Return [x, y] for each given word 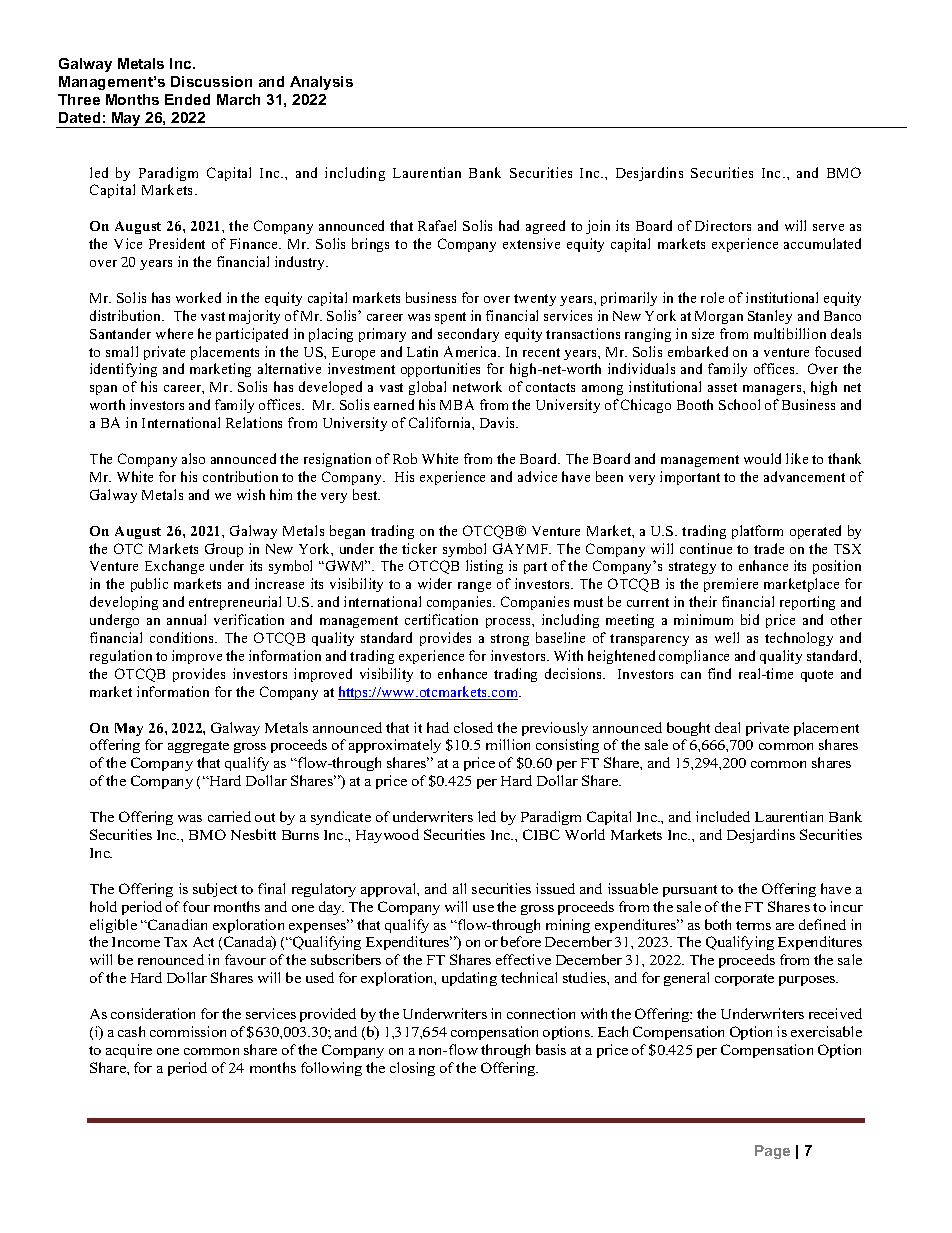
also [193, 458]
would [762, 458]
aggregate [198, 747]
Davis [499, 422]
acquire [129, 1051]
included [723, 816]
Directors [723, 225]
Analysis [321, 83]
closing [412, 1069]
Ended [187, 99]
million [508, 744]
